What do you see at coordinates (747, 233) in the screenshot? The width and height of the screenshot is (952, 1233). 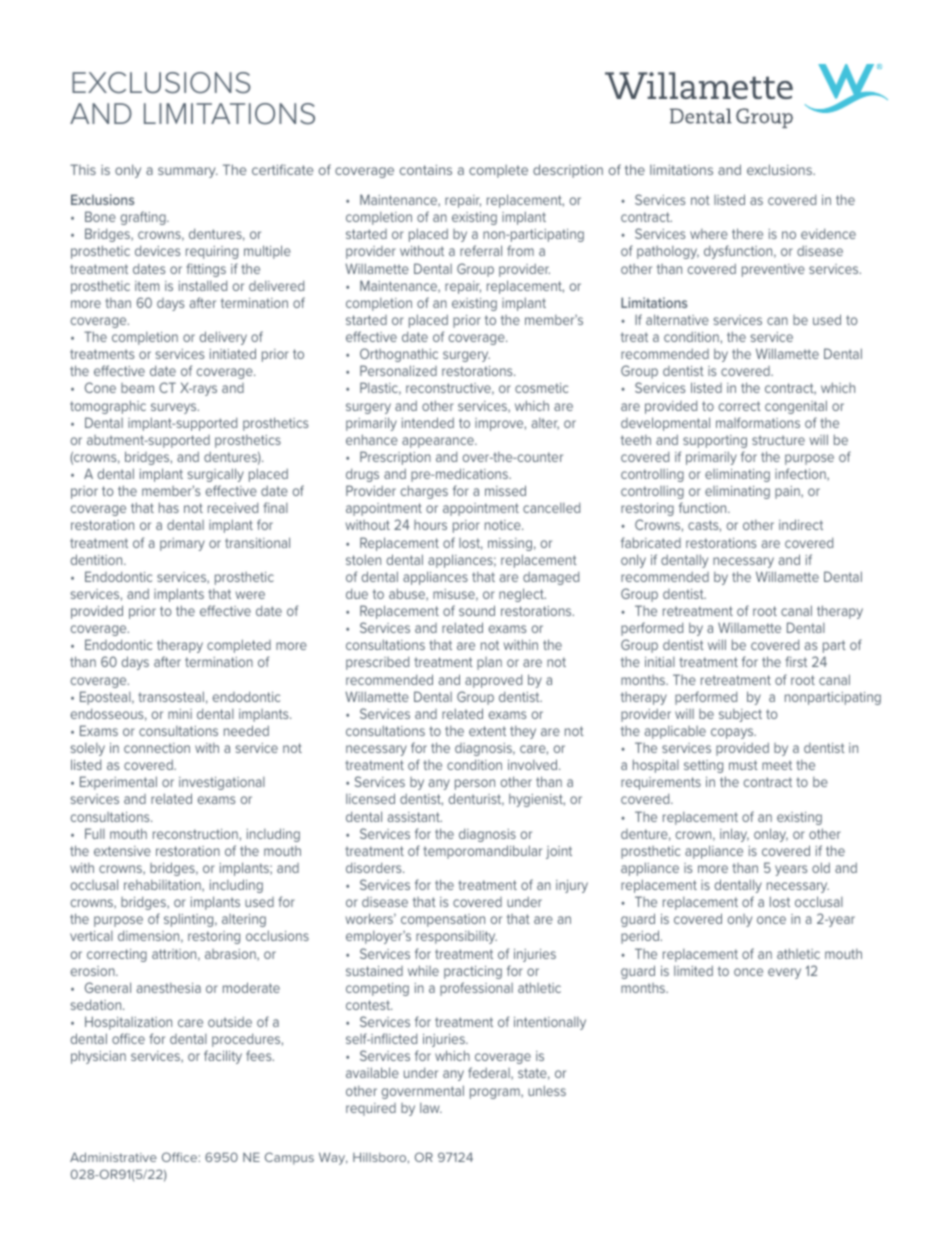 I see `there` at bounding box center [747, 233].
